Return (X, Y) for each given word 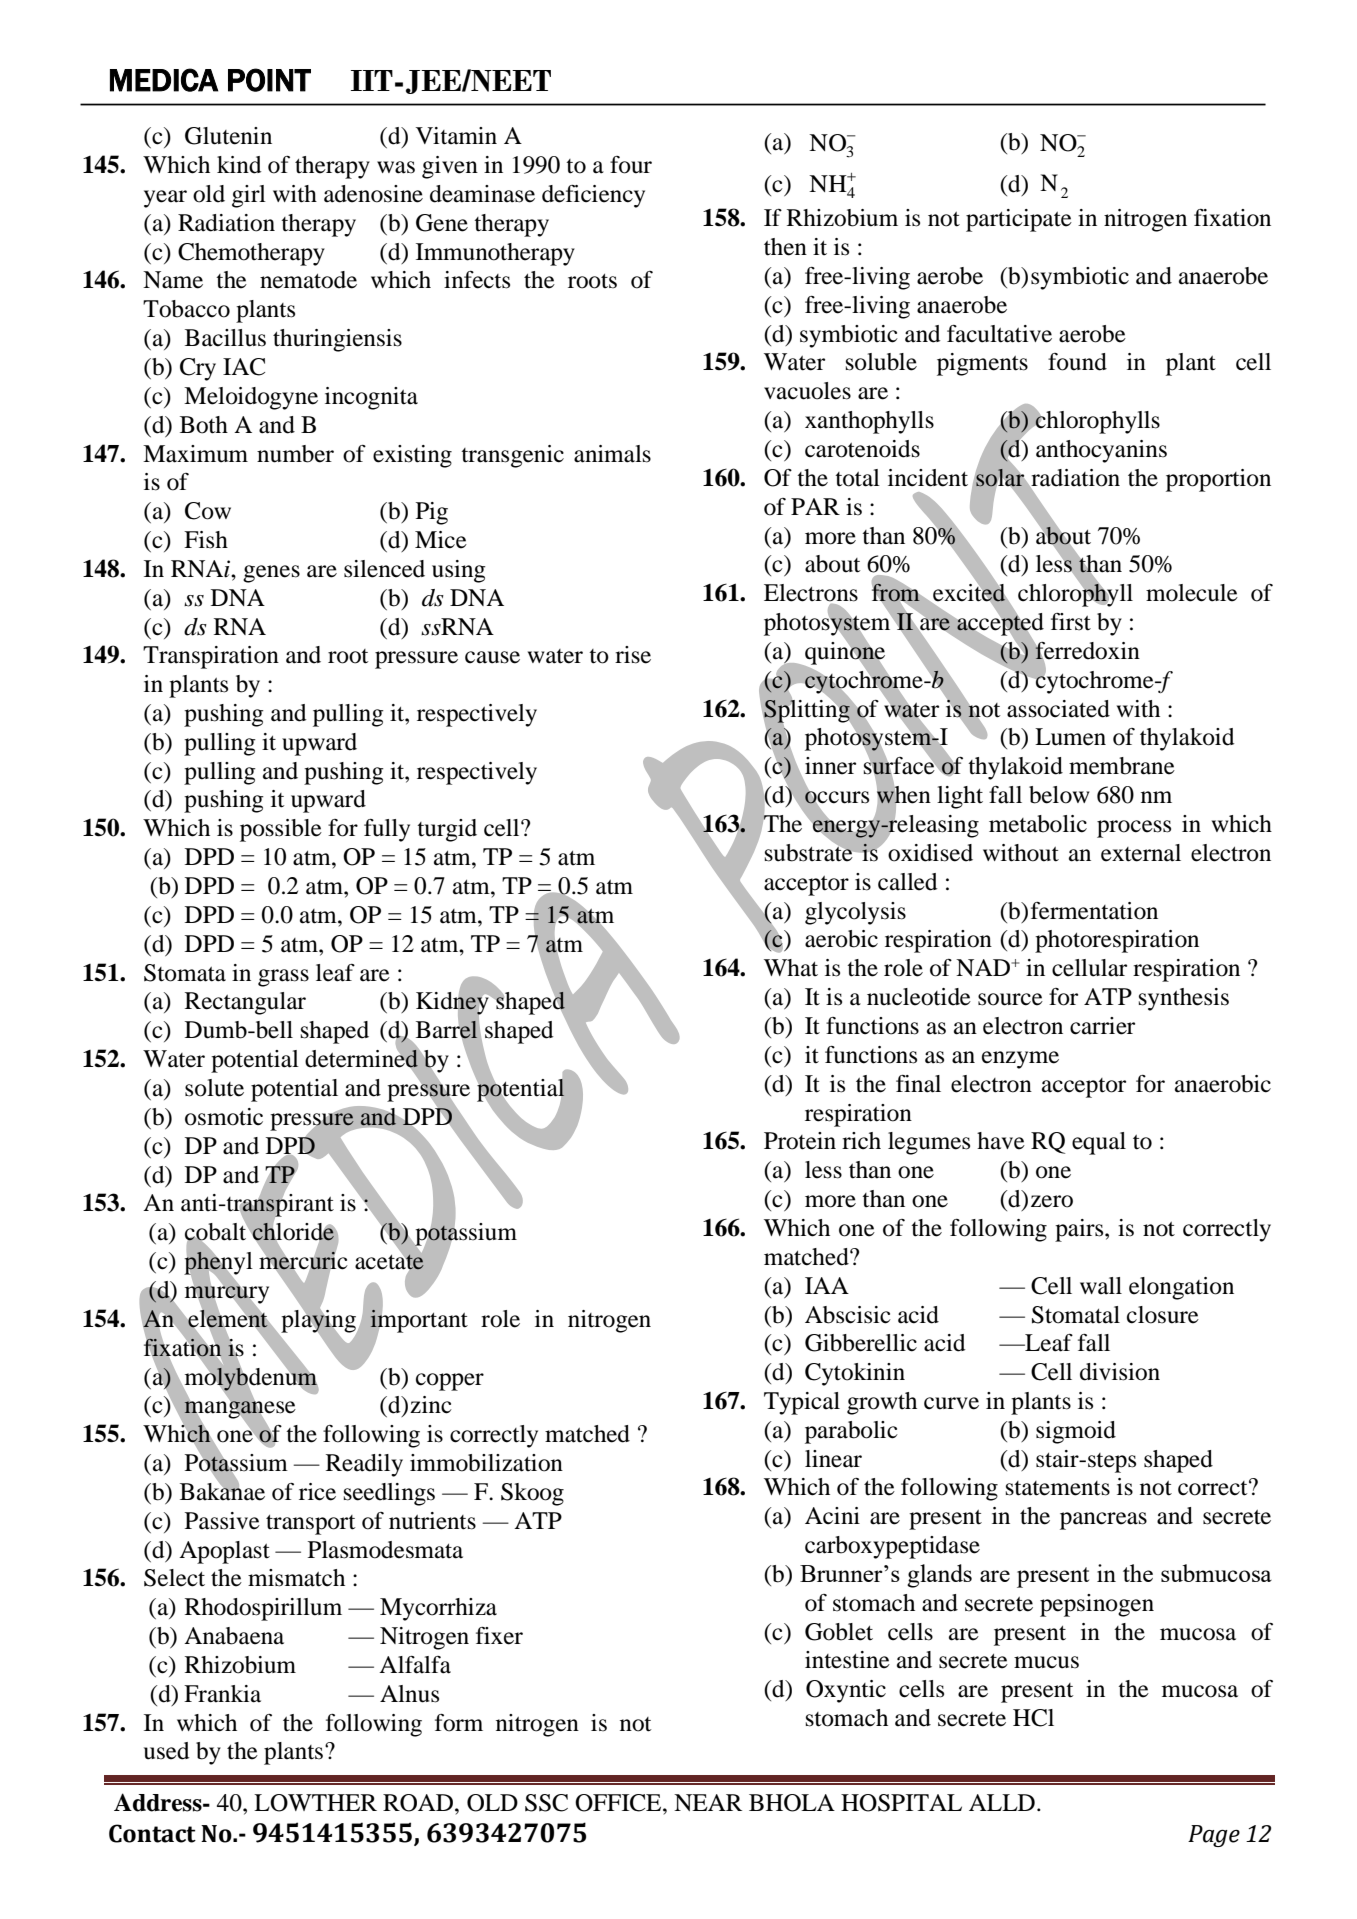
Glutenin (228, 136)
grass (283, 978)
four (631, 165)
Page (1214, 1836)
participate (1019, 220)
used (167, 1751)
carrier (1102, 1026)
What (791, 968)
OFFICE (619, 1803)
